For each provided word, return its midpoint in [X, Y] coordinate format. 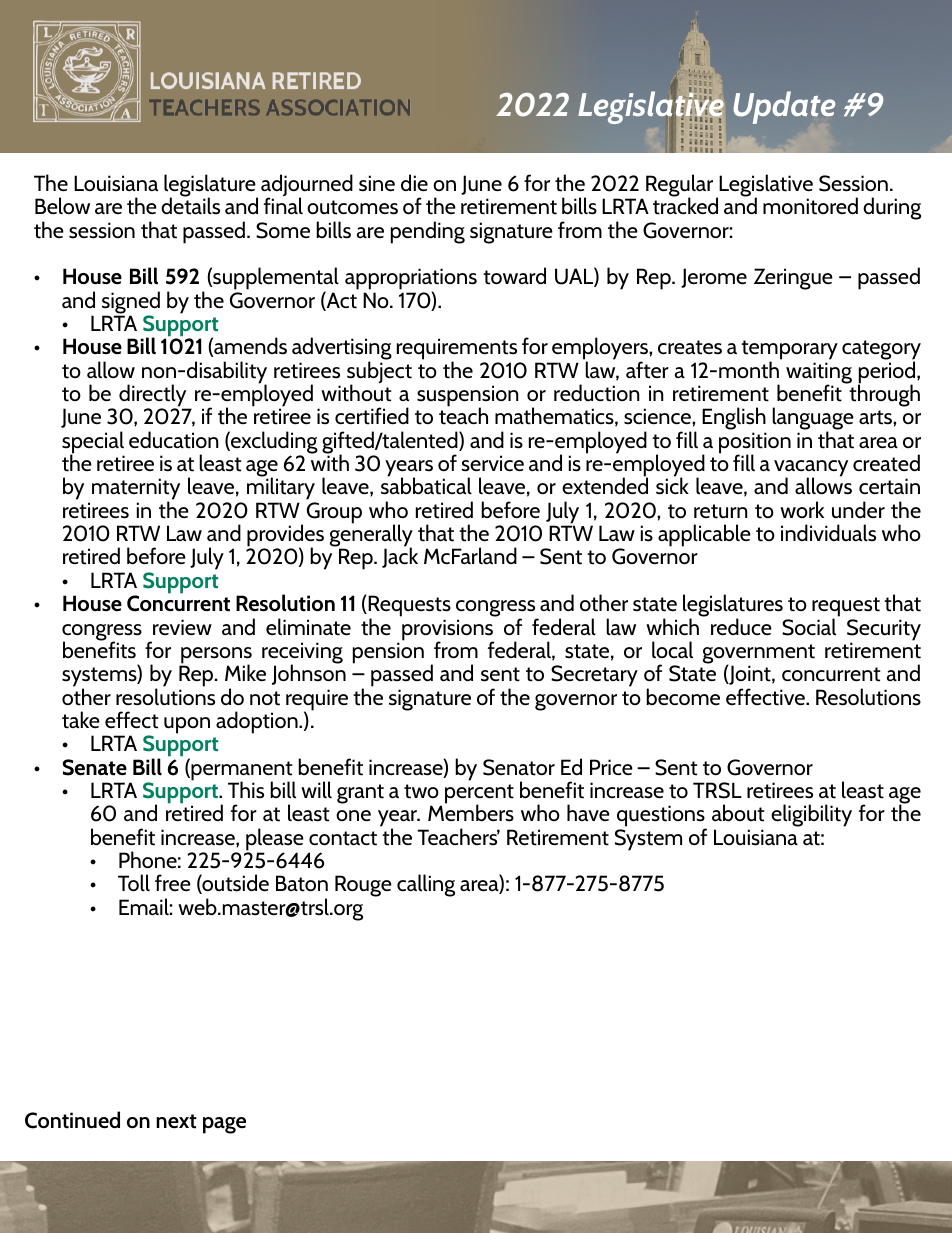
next [176, 1121]
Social [810, 626]
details [190, 205]
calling [426, 885]
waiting [819, 374]
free [173, 882]
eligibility [811, 815]
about [738, 813]
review [182, 627]
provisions [448, 631]
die [414, 182]
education [174, 440]
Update [784, 107]
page [224, 1125]
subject [379, 372]
